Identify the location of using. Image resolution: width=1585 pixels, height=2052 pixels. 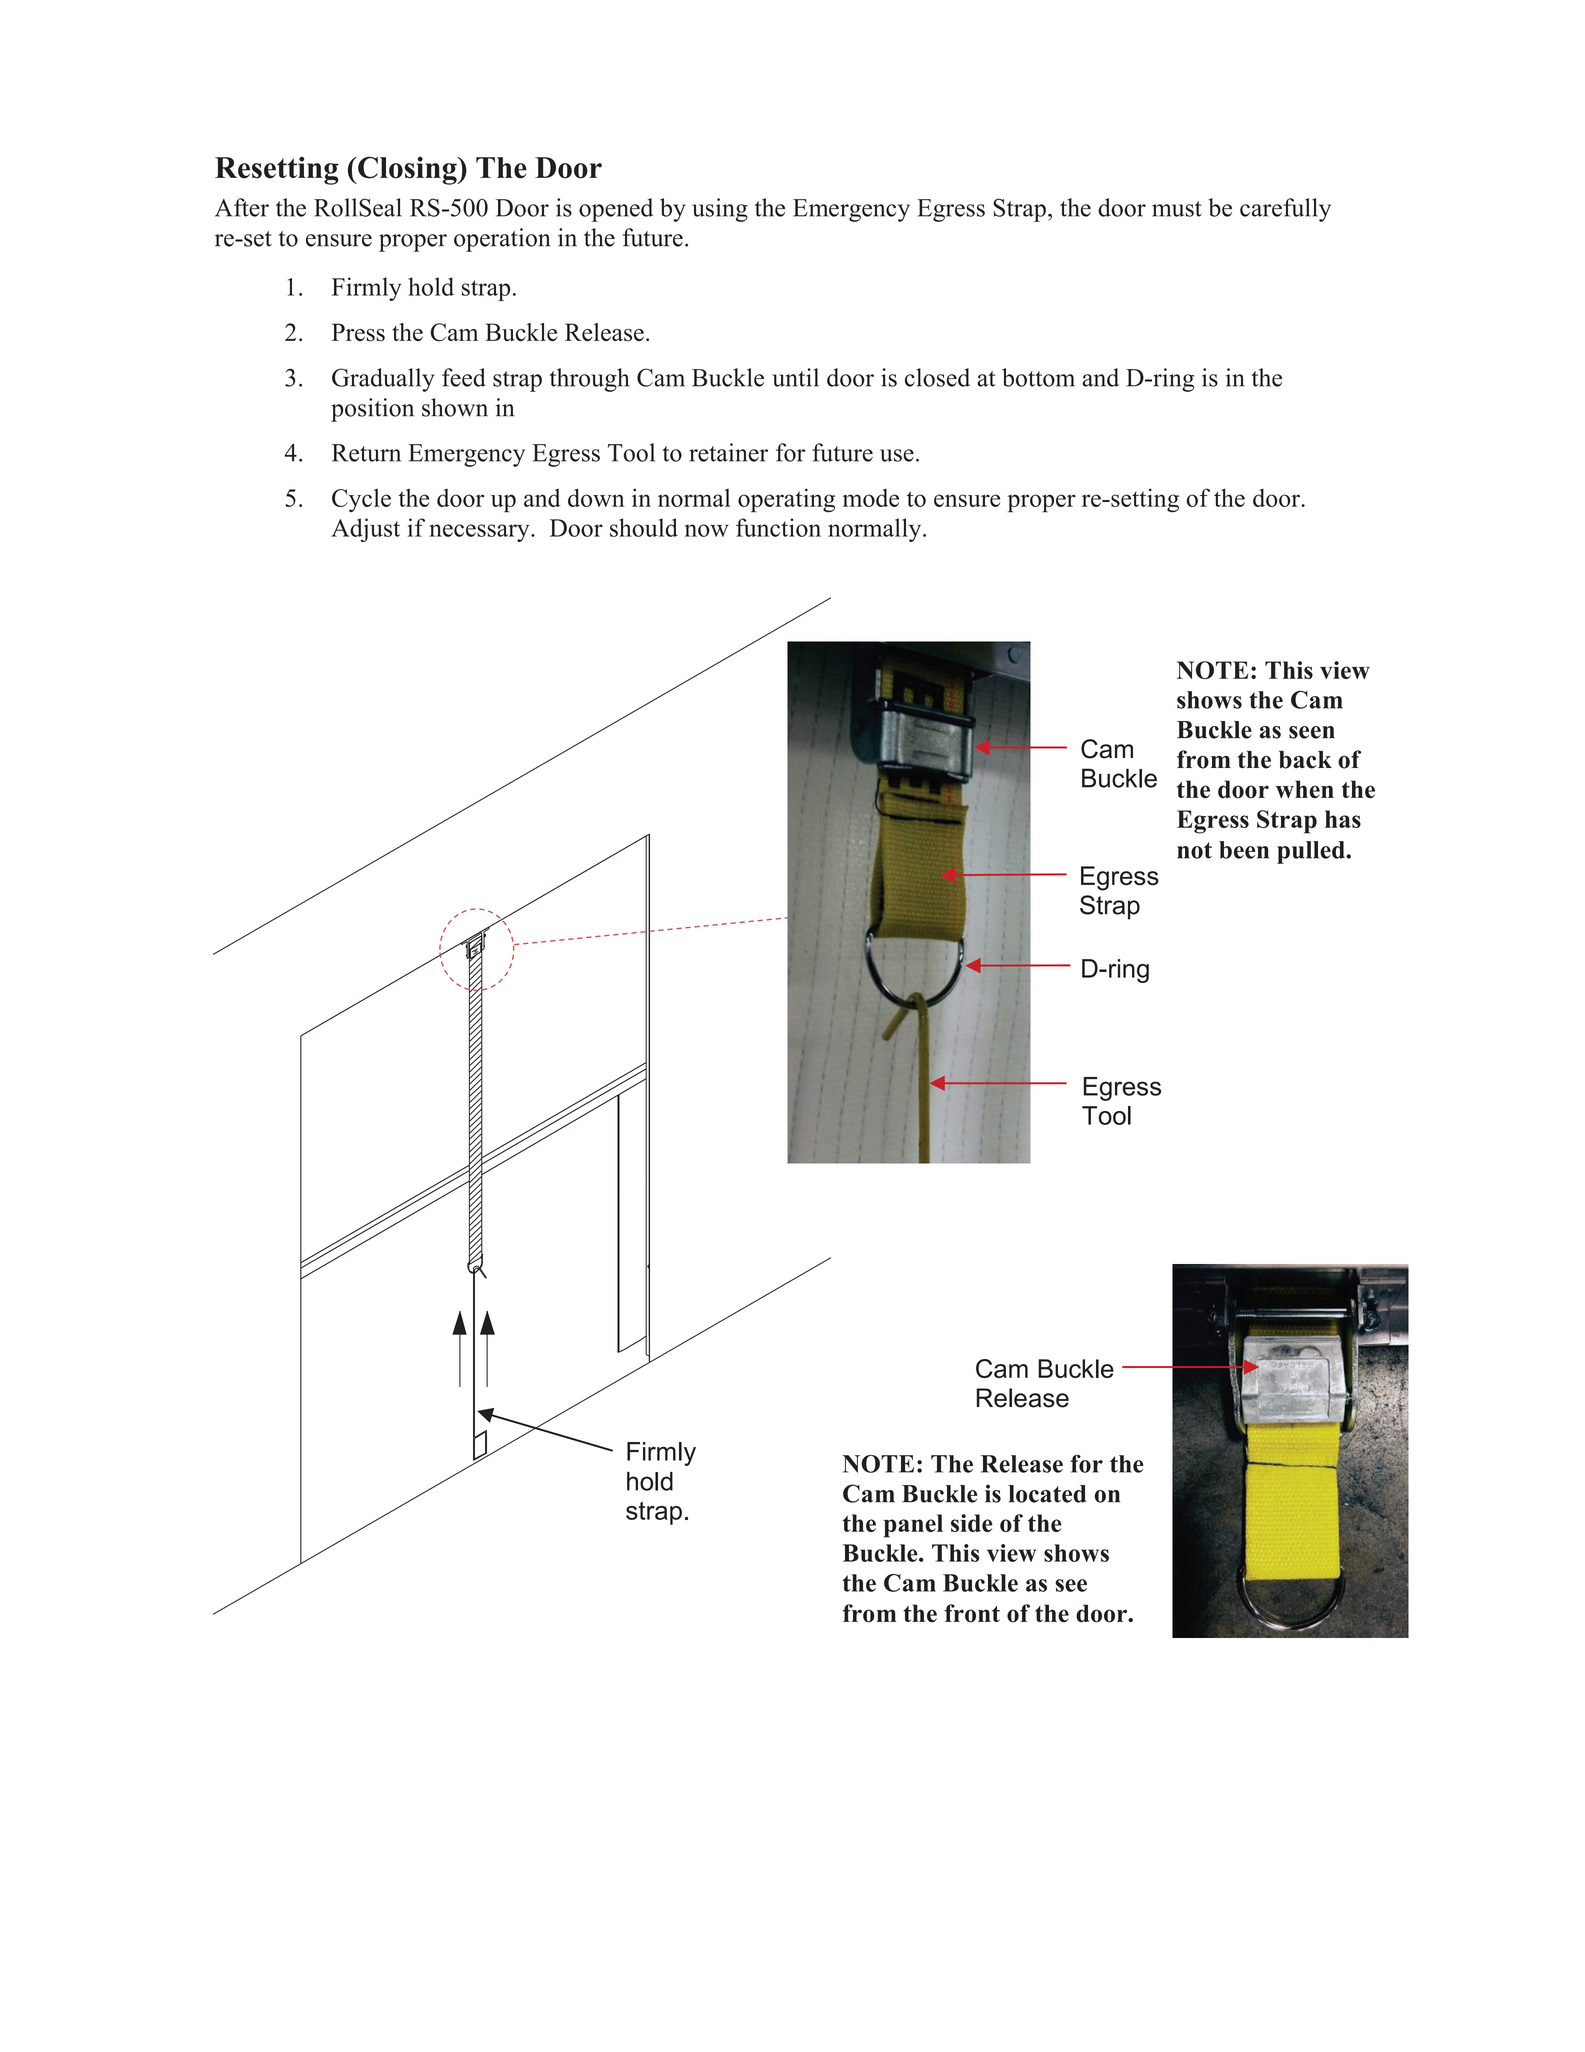
(720, 210).
